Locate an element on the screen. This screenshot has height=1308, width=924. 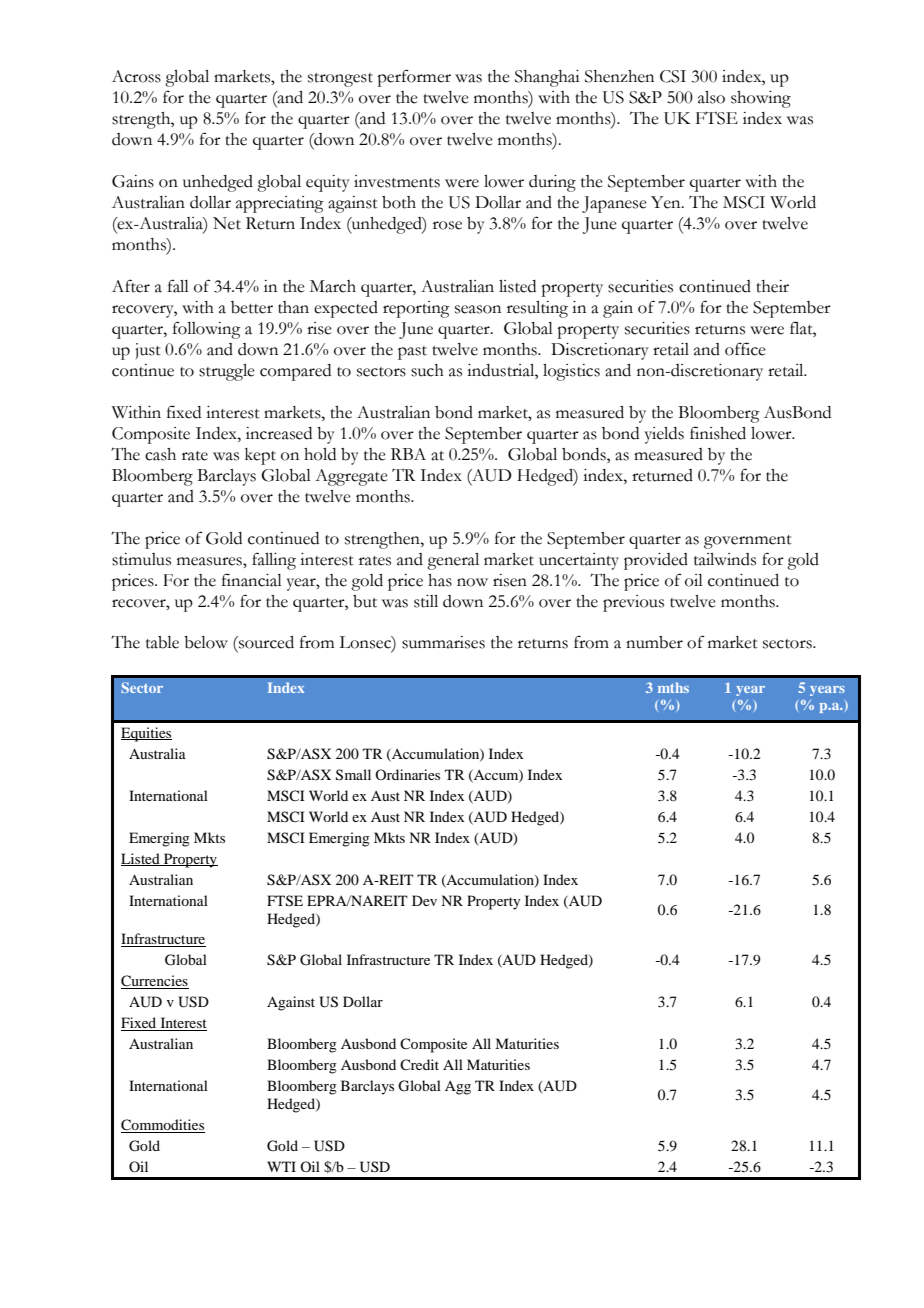
Equities is located at coordinates (146, 734).
